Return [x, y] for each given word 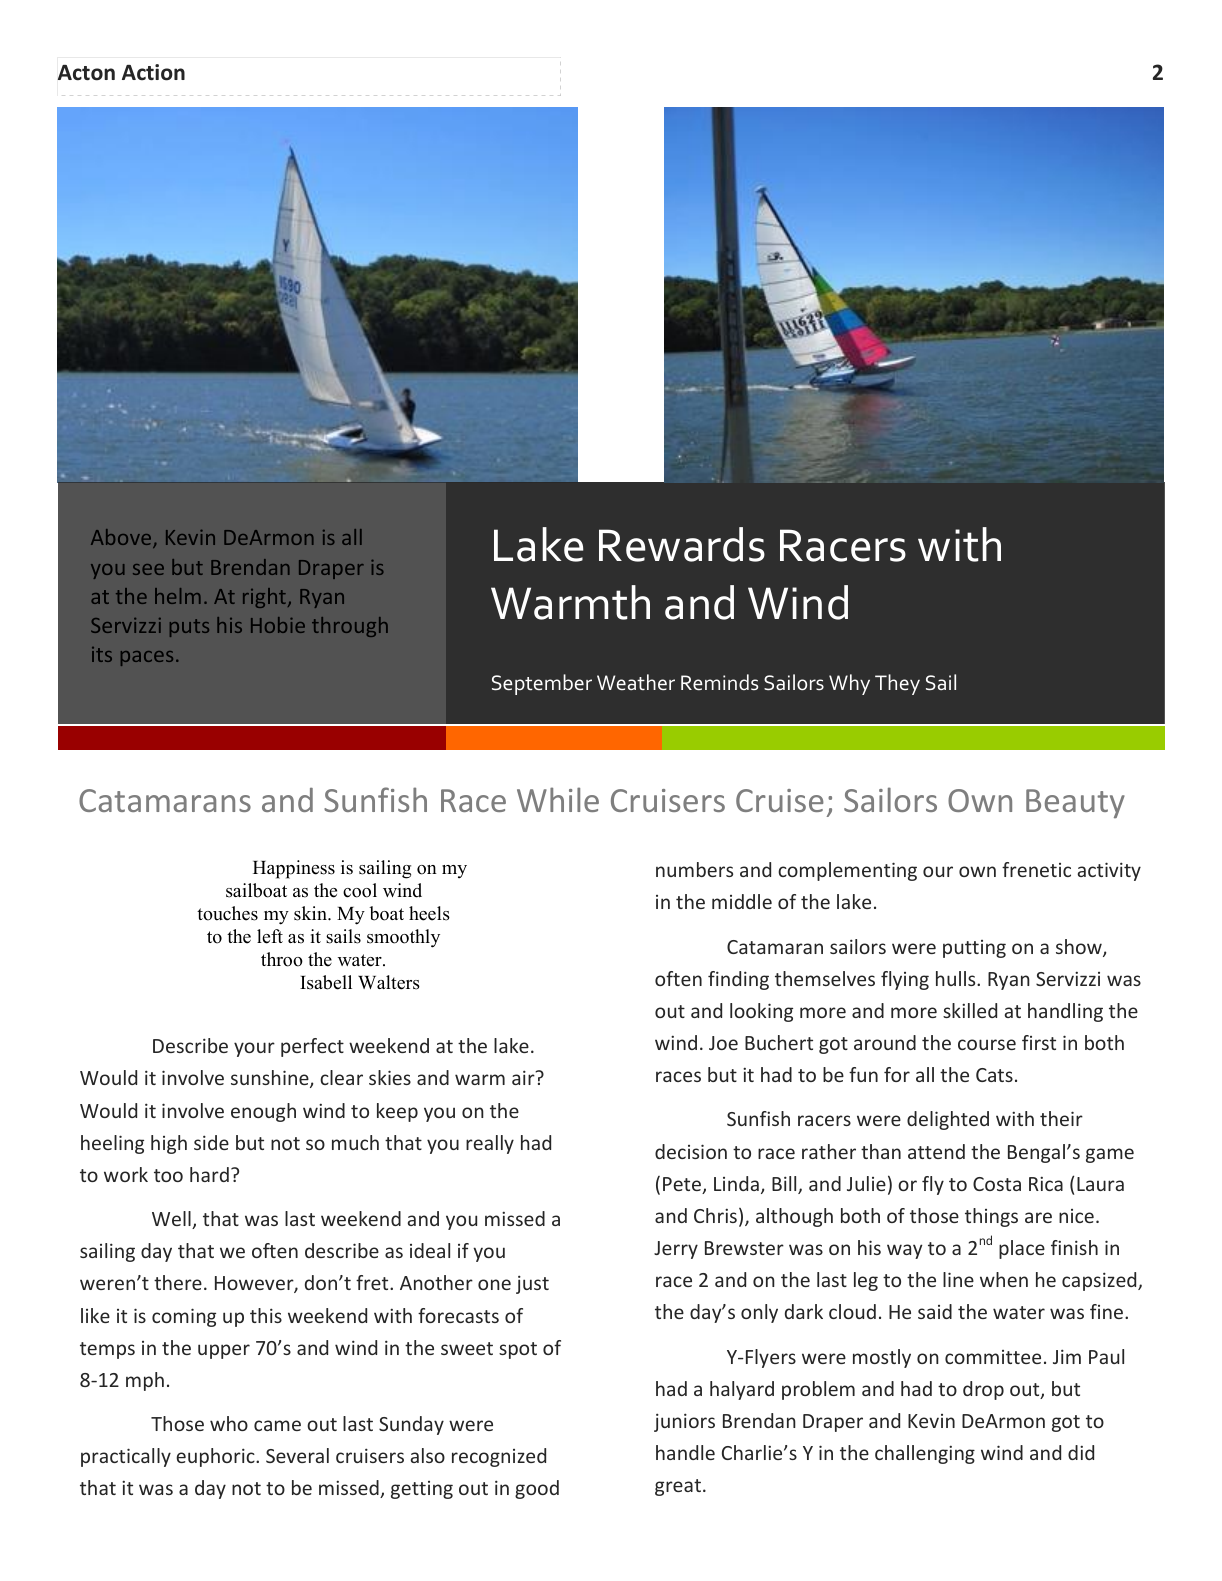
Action [153, 72]
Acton [86, 73]
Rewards [682, 544]
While [558, 799]
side [211, 1142]
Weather [636, 682]
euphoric [216, 1457]
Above [122, 538]
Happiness [294, 869]
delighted [948, 1120]
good [537, 1489]
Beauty [1075, 803]
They [897, 684]
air [524, 1077]
